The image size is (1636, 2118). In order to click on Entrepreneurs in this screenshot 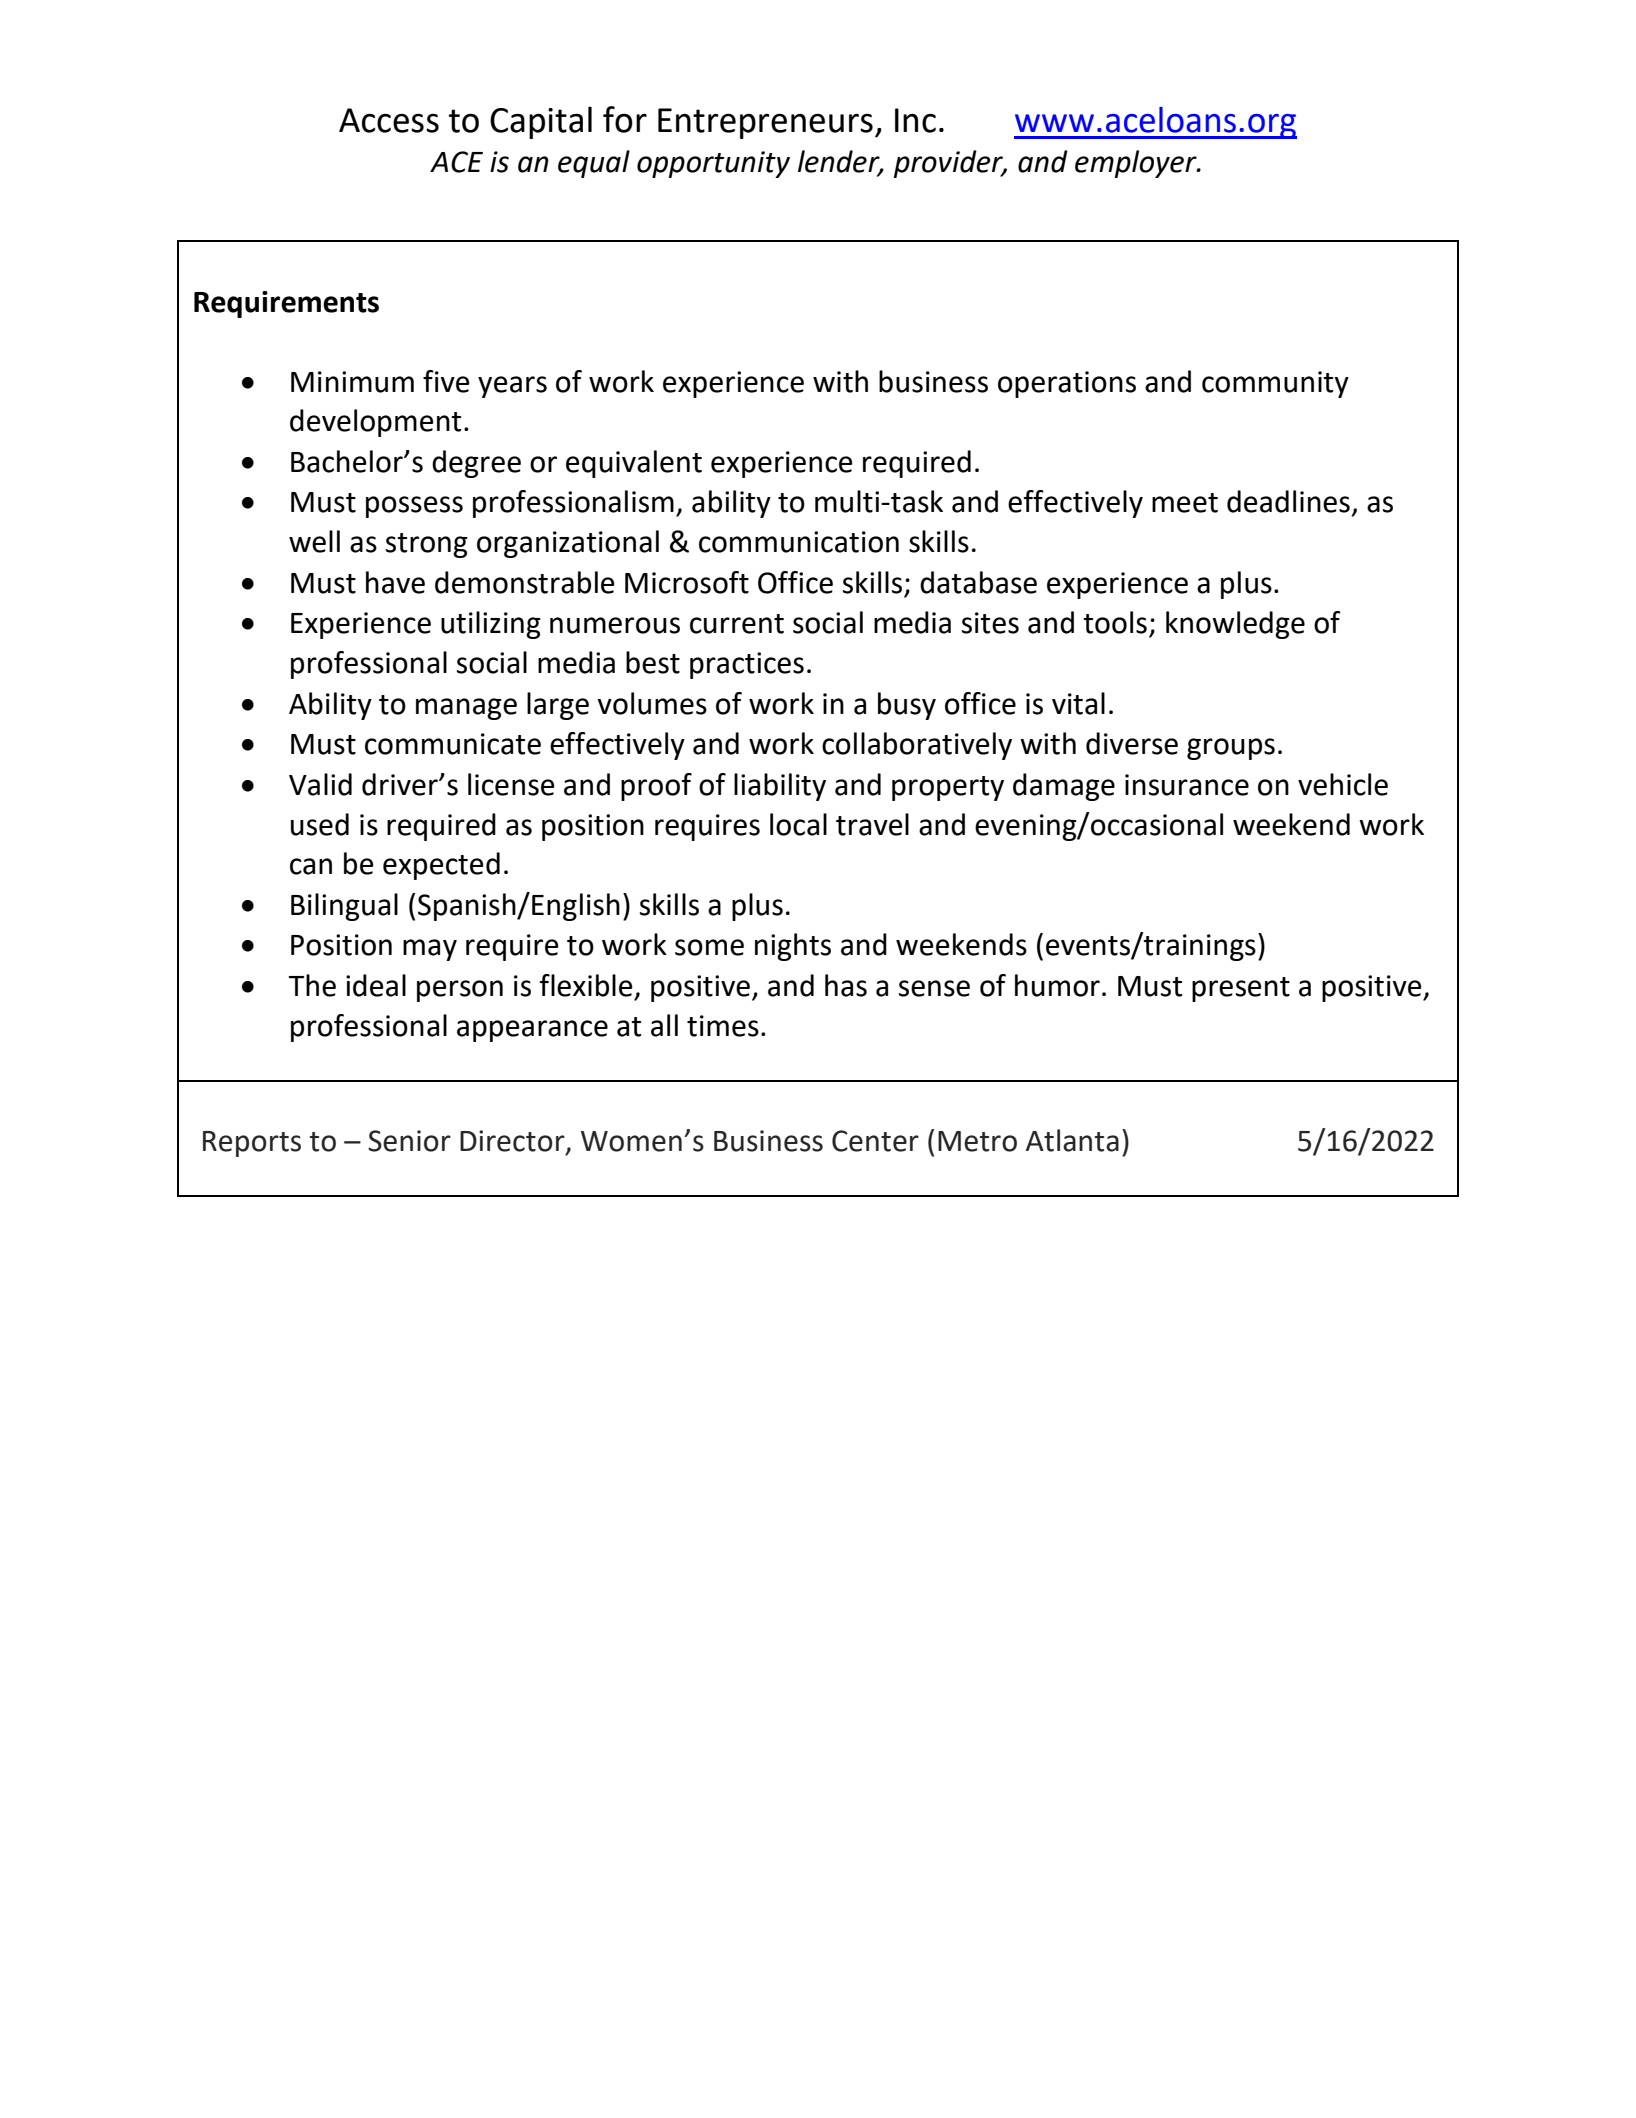, I will do `click(765, 123)`.
